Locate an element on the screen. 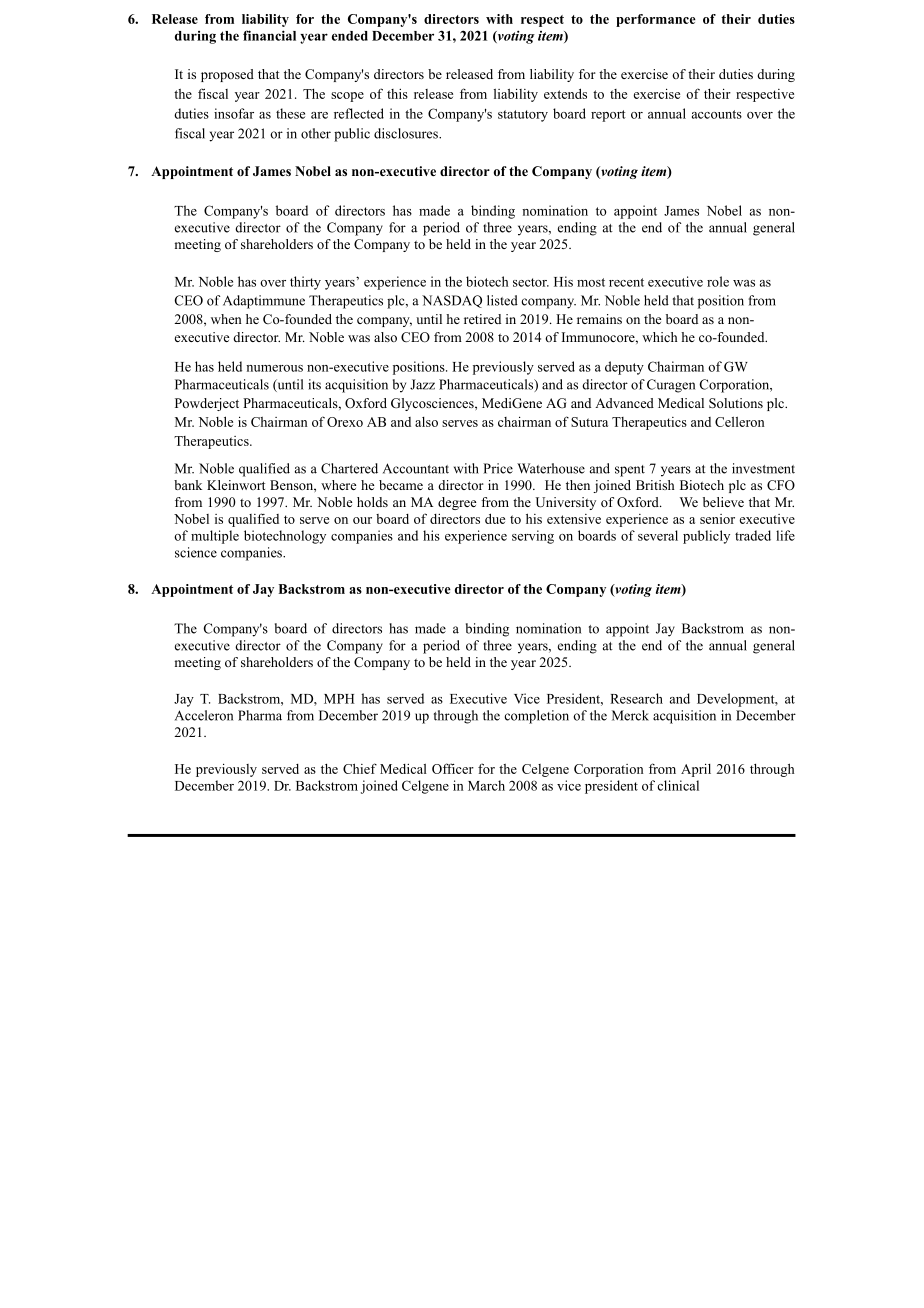  Chief is located at coordinates (360, 768).
